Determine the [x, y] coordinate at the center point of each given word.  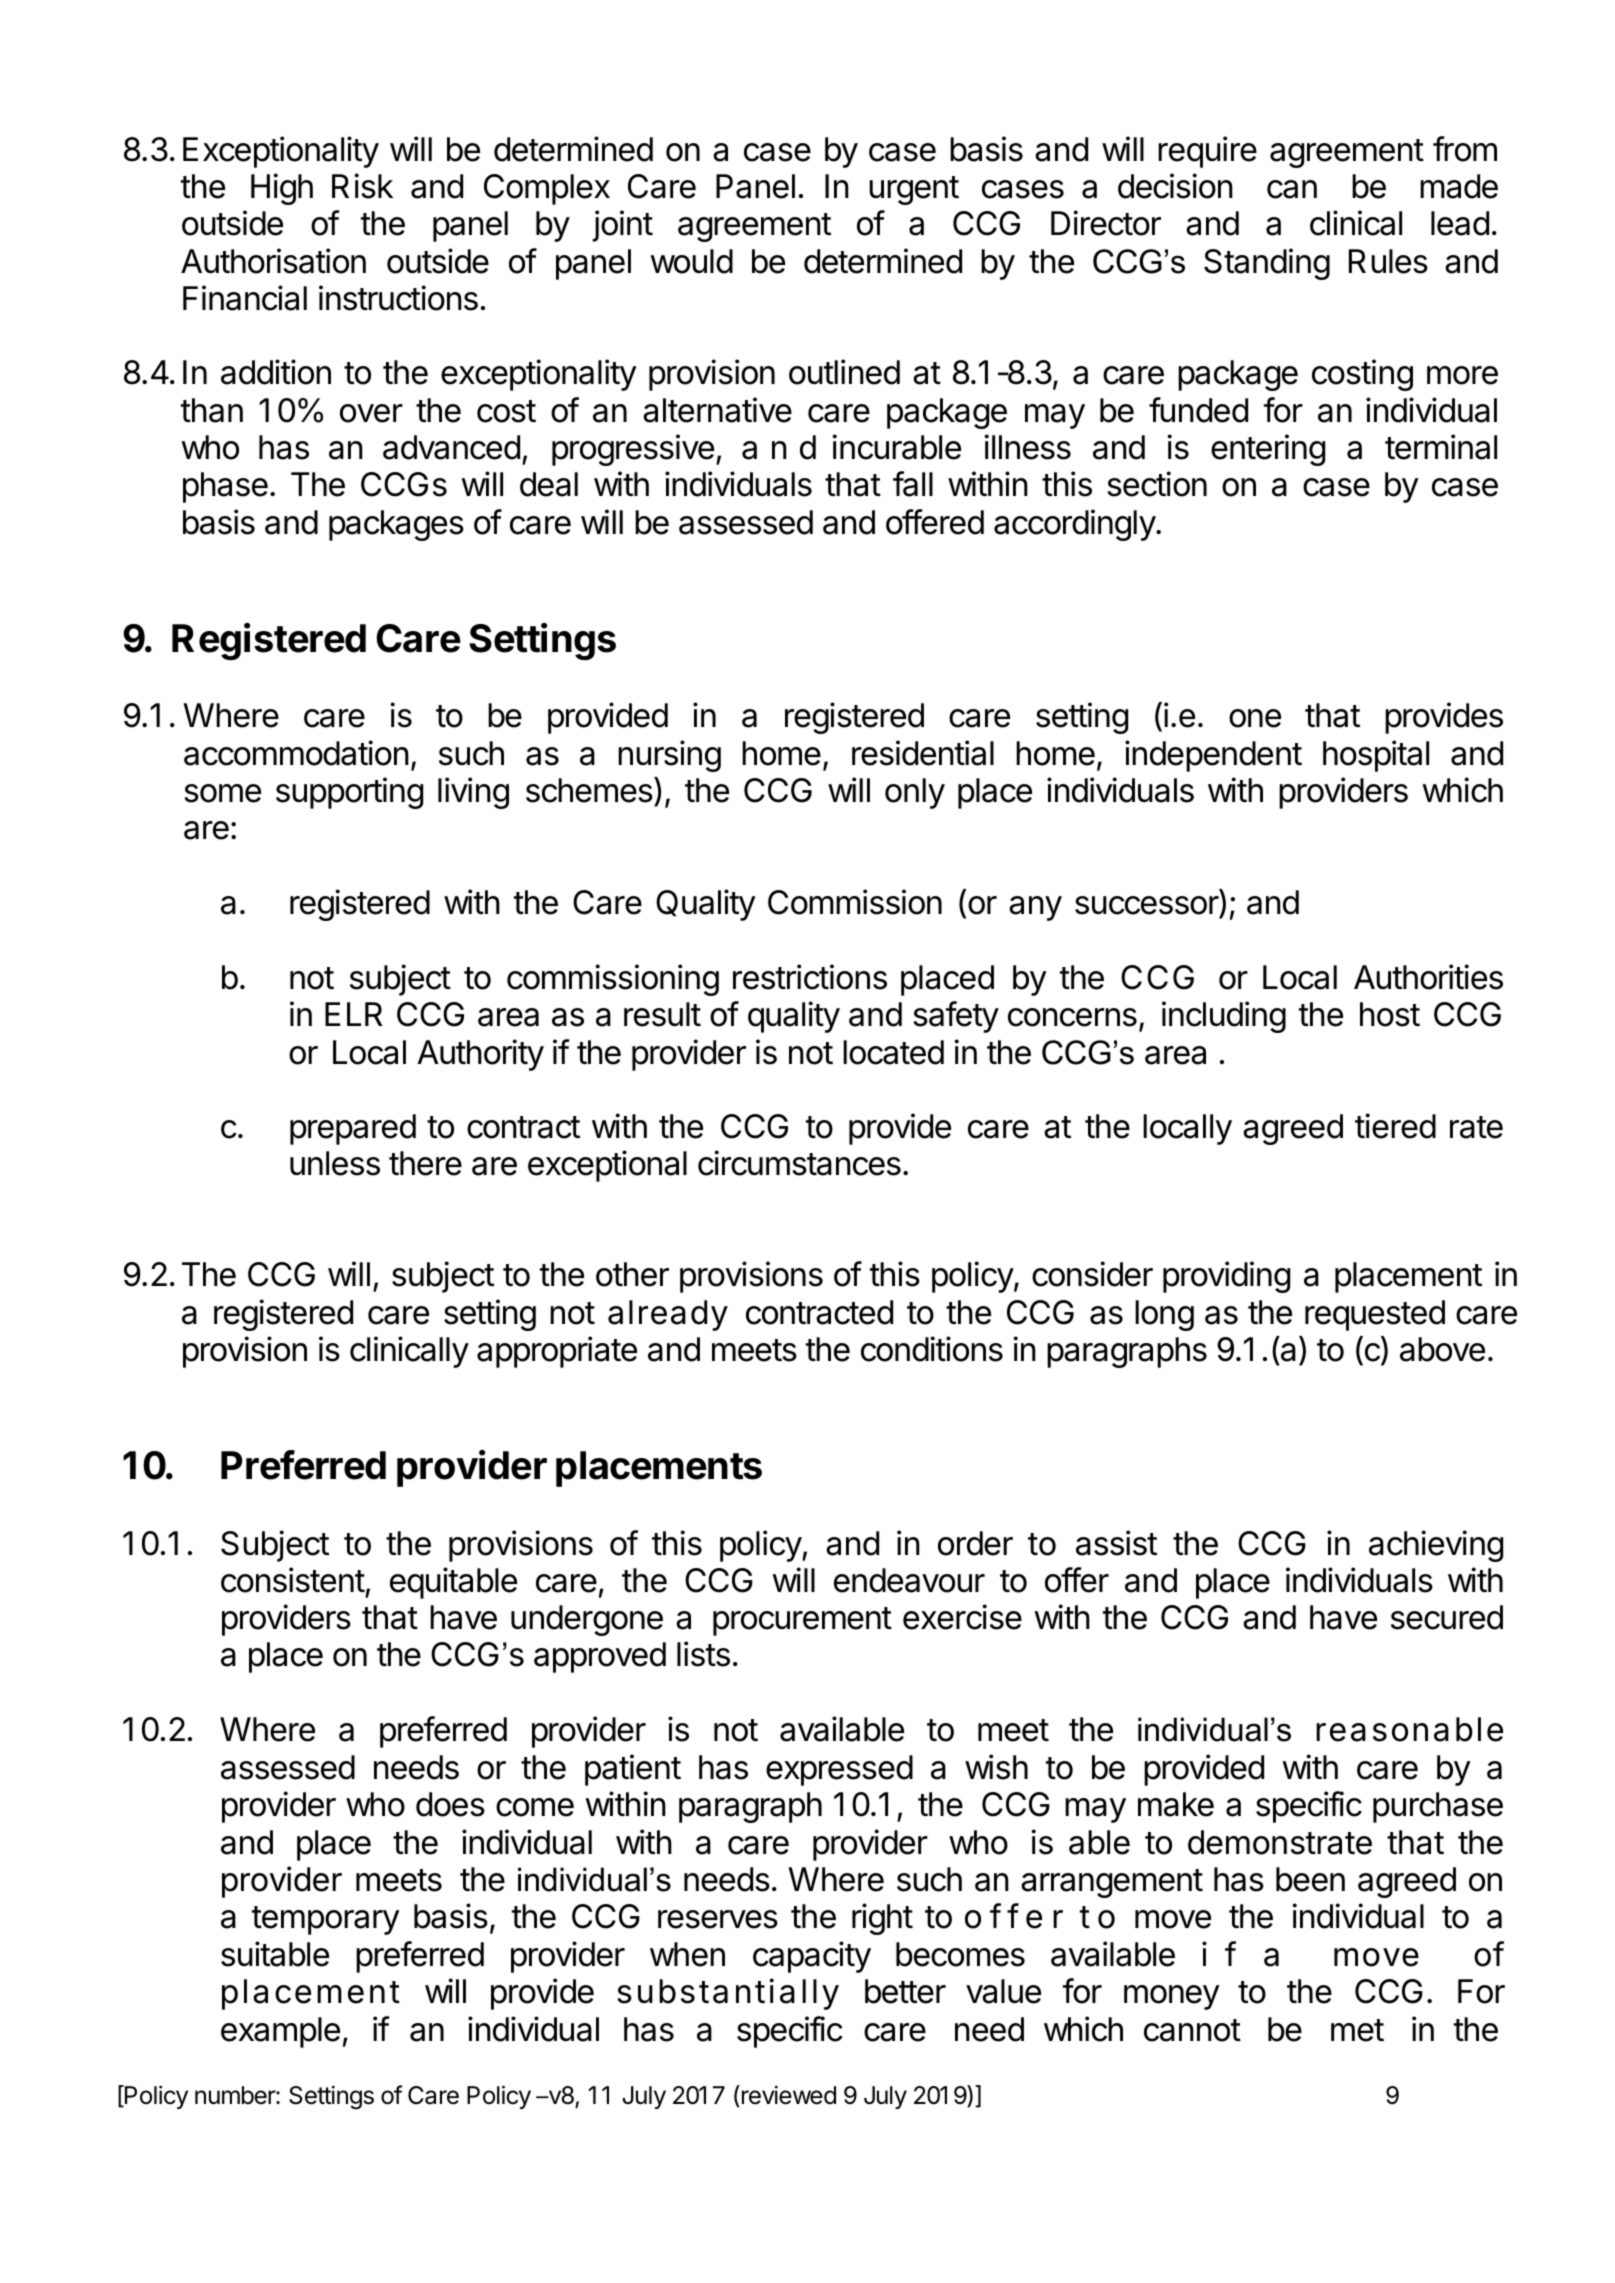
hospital [1376, 756]
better [905, 1991]
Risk [362, 186]
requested [1375, 1315]
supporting [349, 793]
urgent [914, 190]
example [280, 2032]
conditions [932, 1349]
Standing [1267, 264]
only [915, 793]
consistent [293, 1580]
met [1357, 2030]
